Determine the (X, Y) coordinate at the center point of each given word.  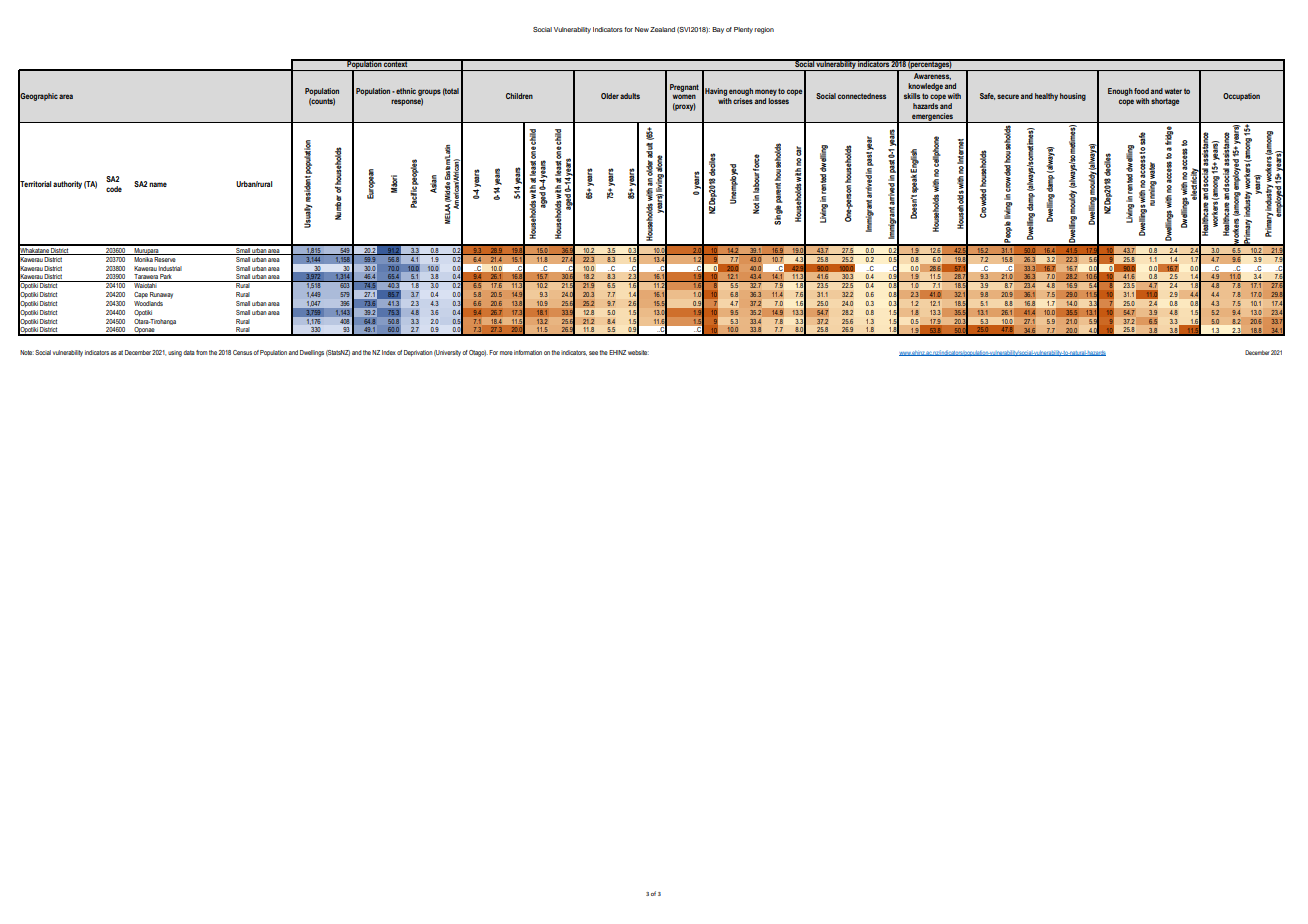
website (638, 352)
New (642, 29)
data (189, 352)
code (114, 189)
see (594, 353)
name (158, 184)
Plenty (743, 30)
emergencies (932, 118)
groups (429, 92)
